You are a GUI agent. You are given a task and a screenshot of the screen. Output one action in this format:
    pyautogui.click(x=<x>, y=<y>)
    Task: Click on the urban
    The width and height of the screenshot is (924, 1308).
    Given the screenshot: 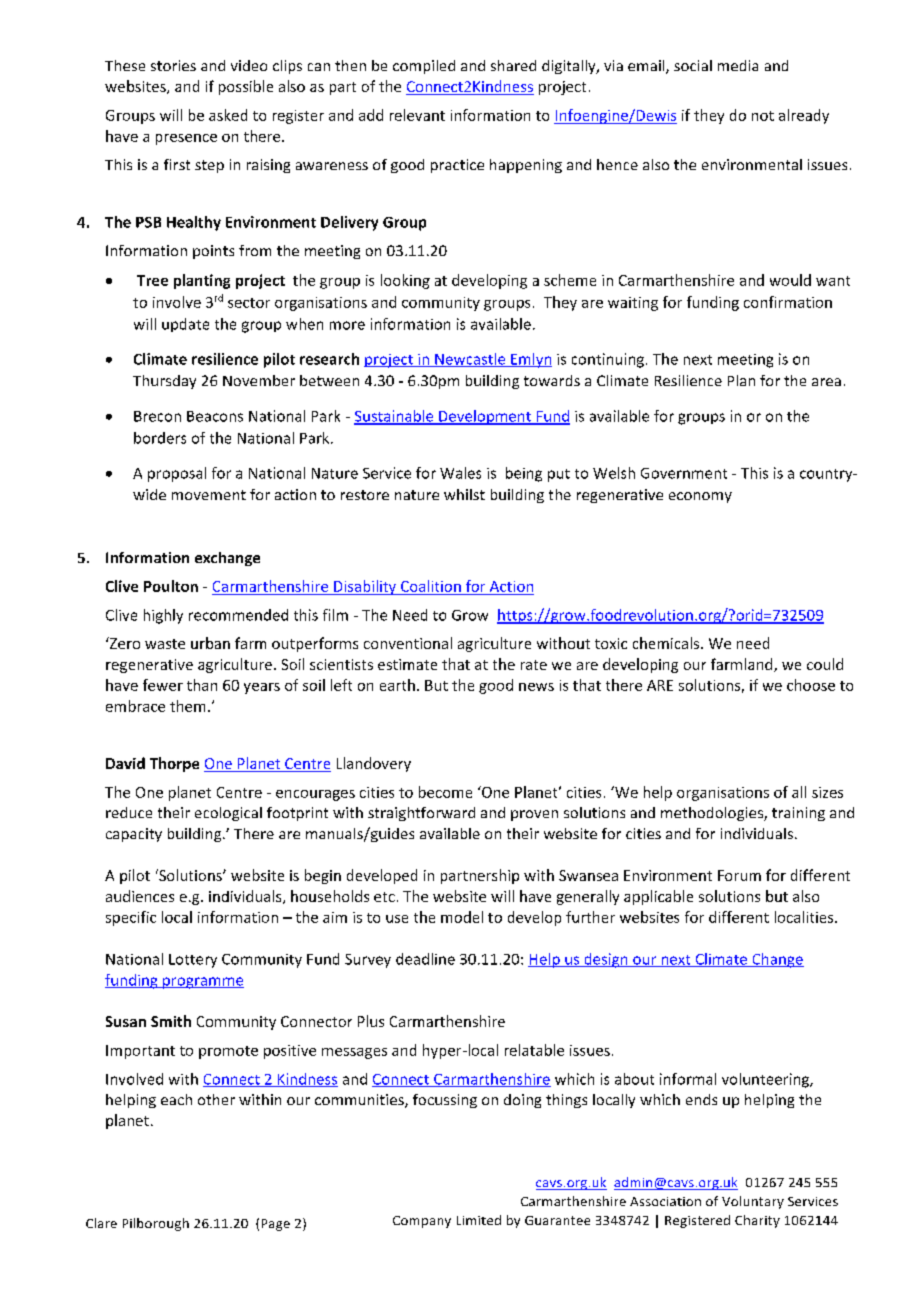 What is the action you would take?
    pyautogui.click(x=210, y=643)
